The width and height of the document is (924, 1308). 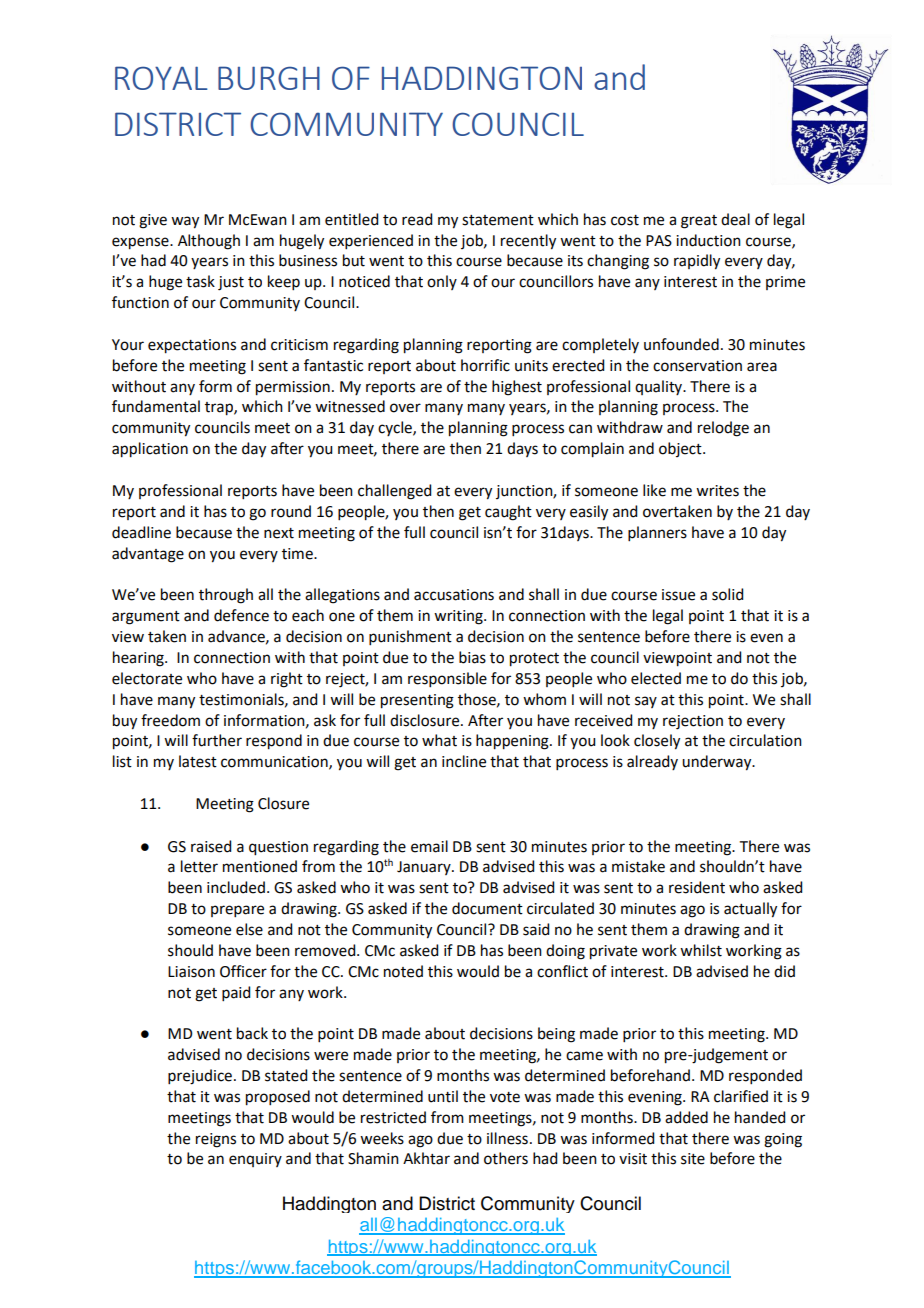 I want to click on writing, so click(x=459, y=617).
